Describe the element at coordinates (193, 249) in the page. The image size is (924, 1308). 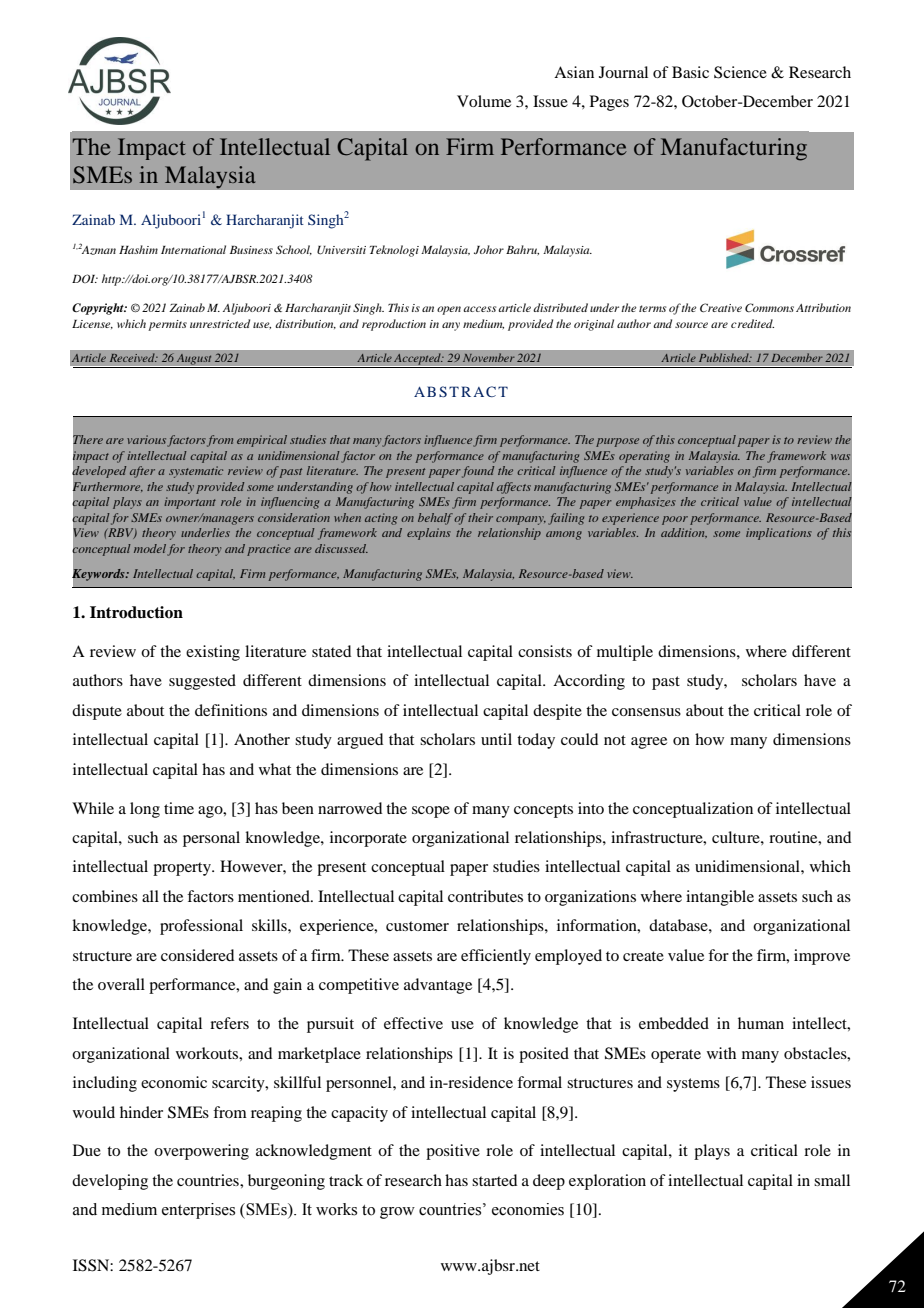
I see `International` at that location.
